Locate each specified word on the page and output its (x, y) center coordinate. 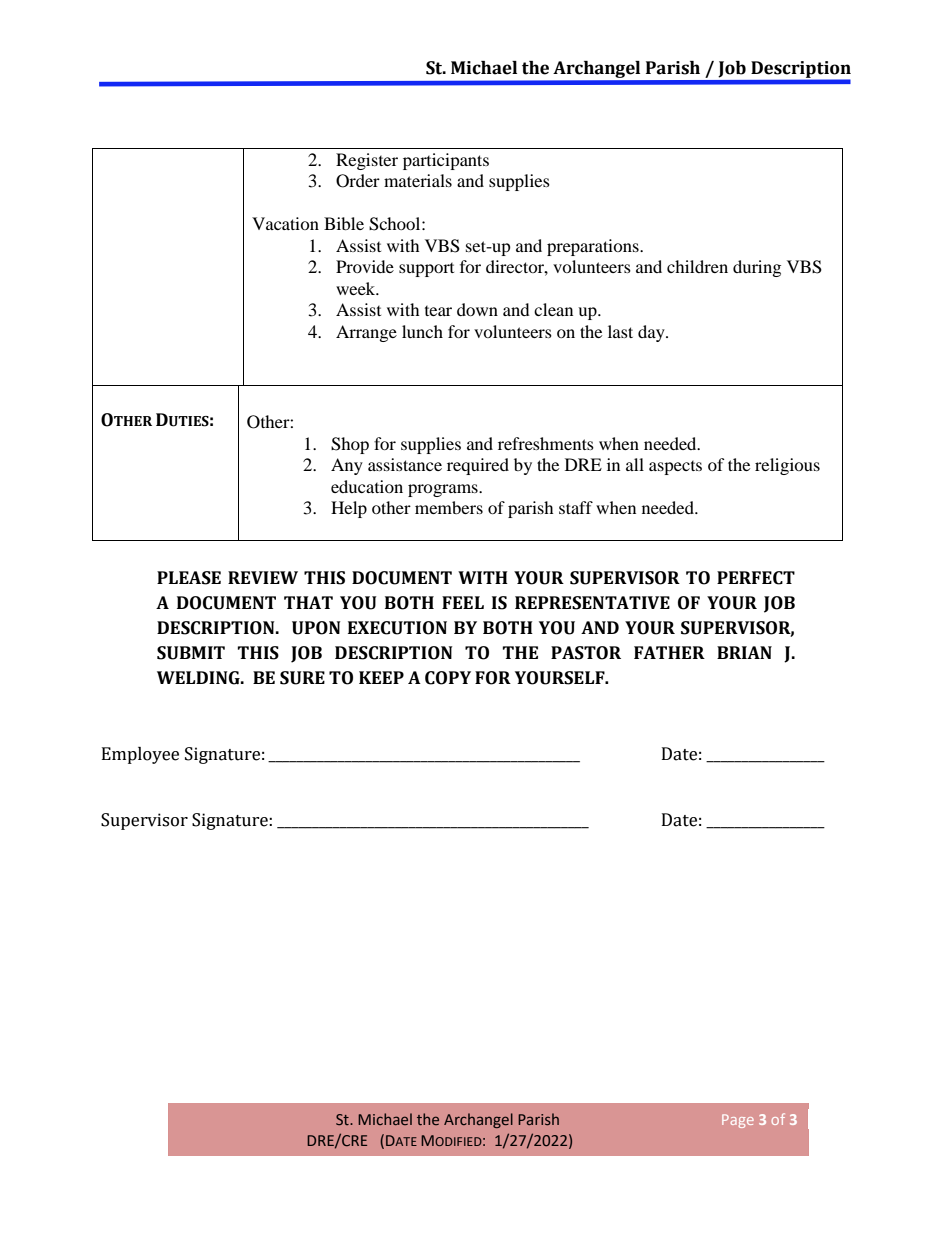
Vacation (285, 223)
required (478, 466)
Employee (140, 755)
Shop (350, 445)
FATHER (669, 652)
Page (738, 1121)
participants (446, 161)
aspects (675, 468)
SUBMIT (191, 653)
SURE (302, 678)
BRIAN (744, 652)
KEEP (381, 677)
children (697, 266)
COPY (448, 678)
